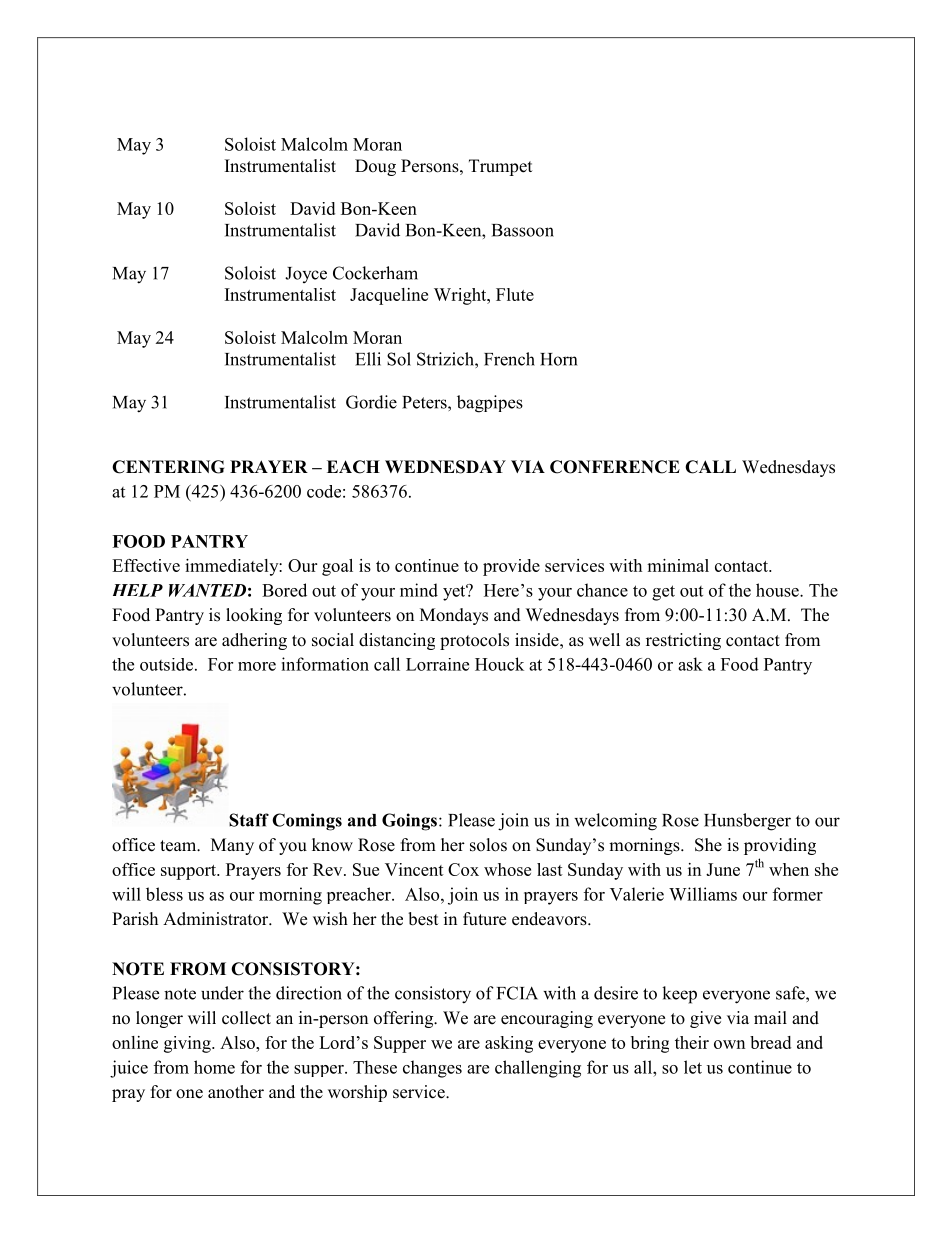 The height and width of the screenshot is (1233, 952). Describe the element at coordinates (254, 641) in the screenshot. I see `adhering` at that location.
